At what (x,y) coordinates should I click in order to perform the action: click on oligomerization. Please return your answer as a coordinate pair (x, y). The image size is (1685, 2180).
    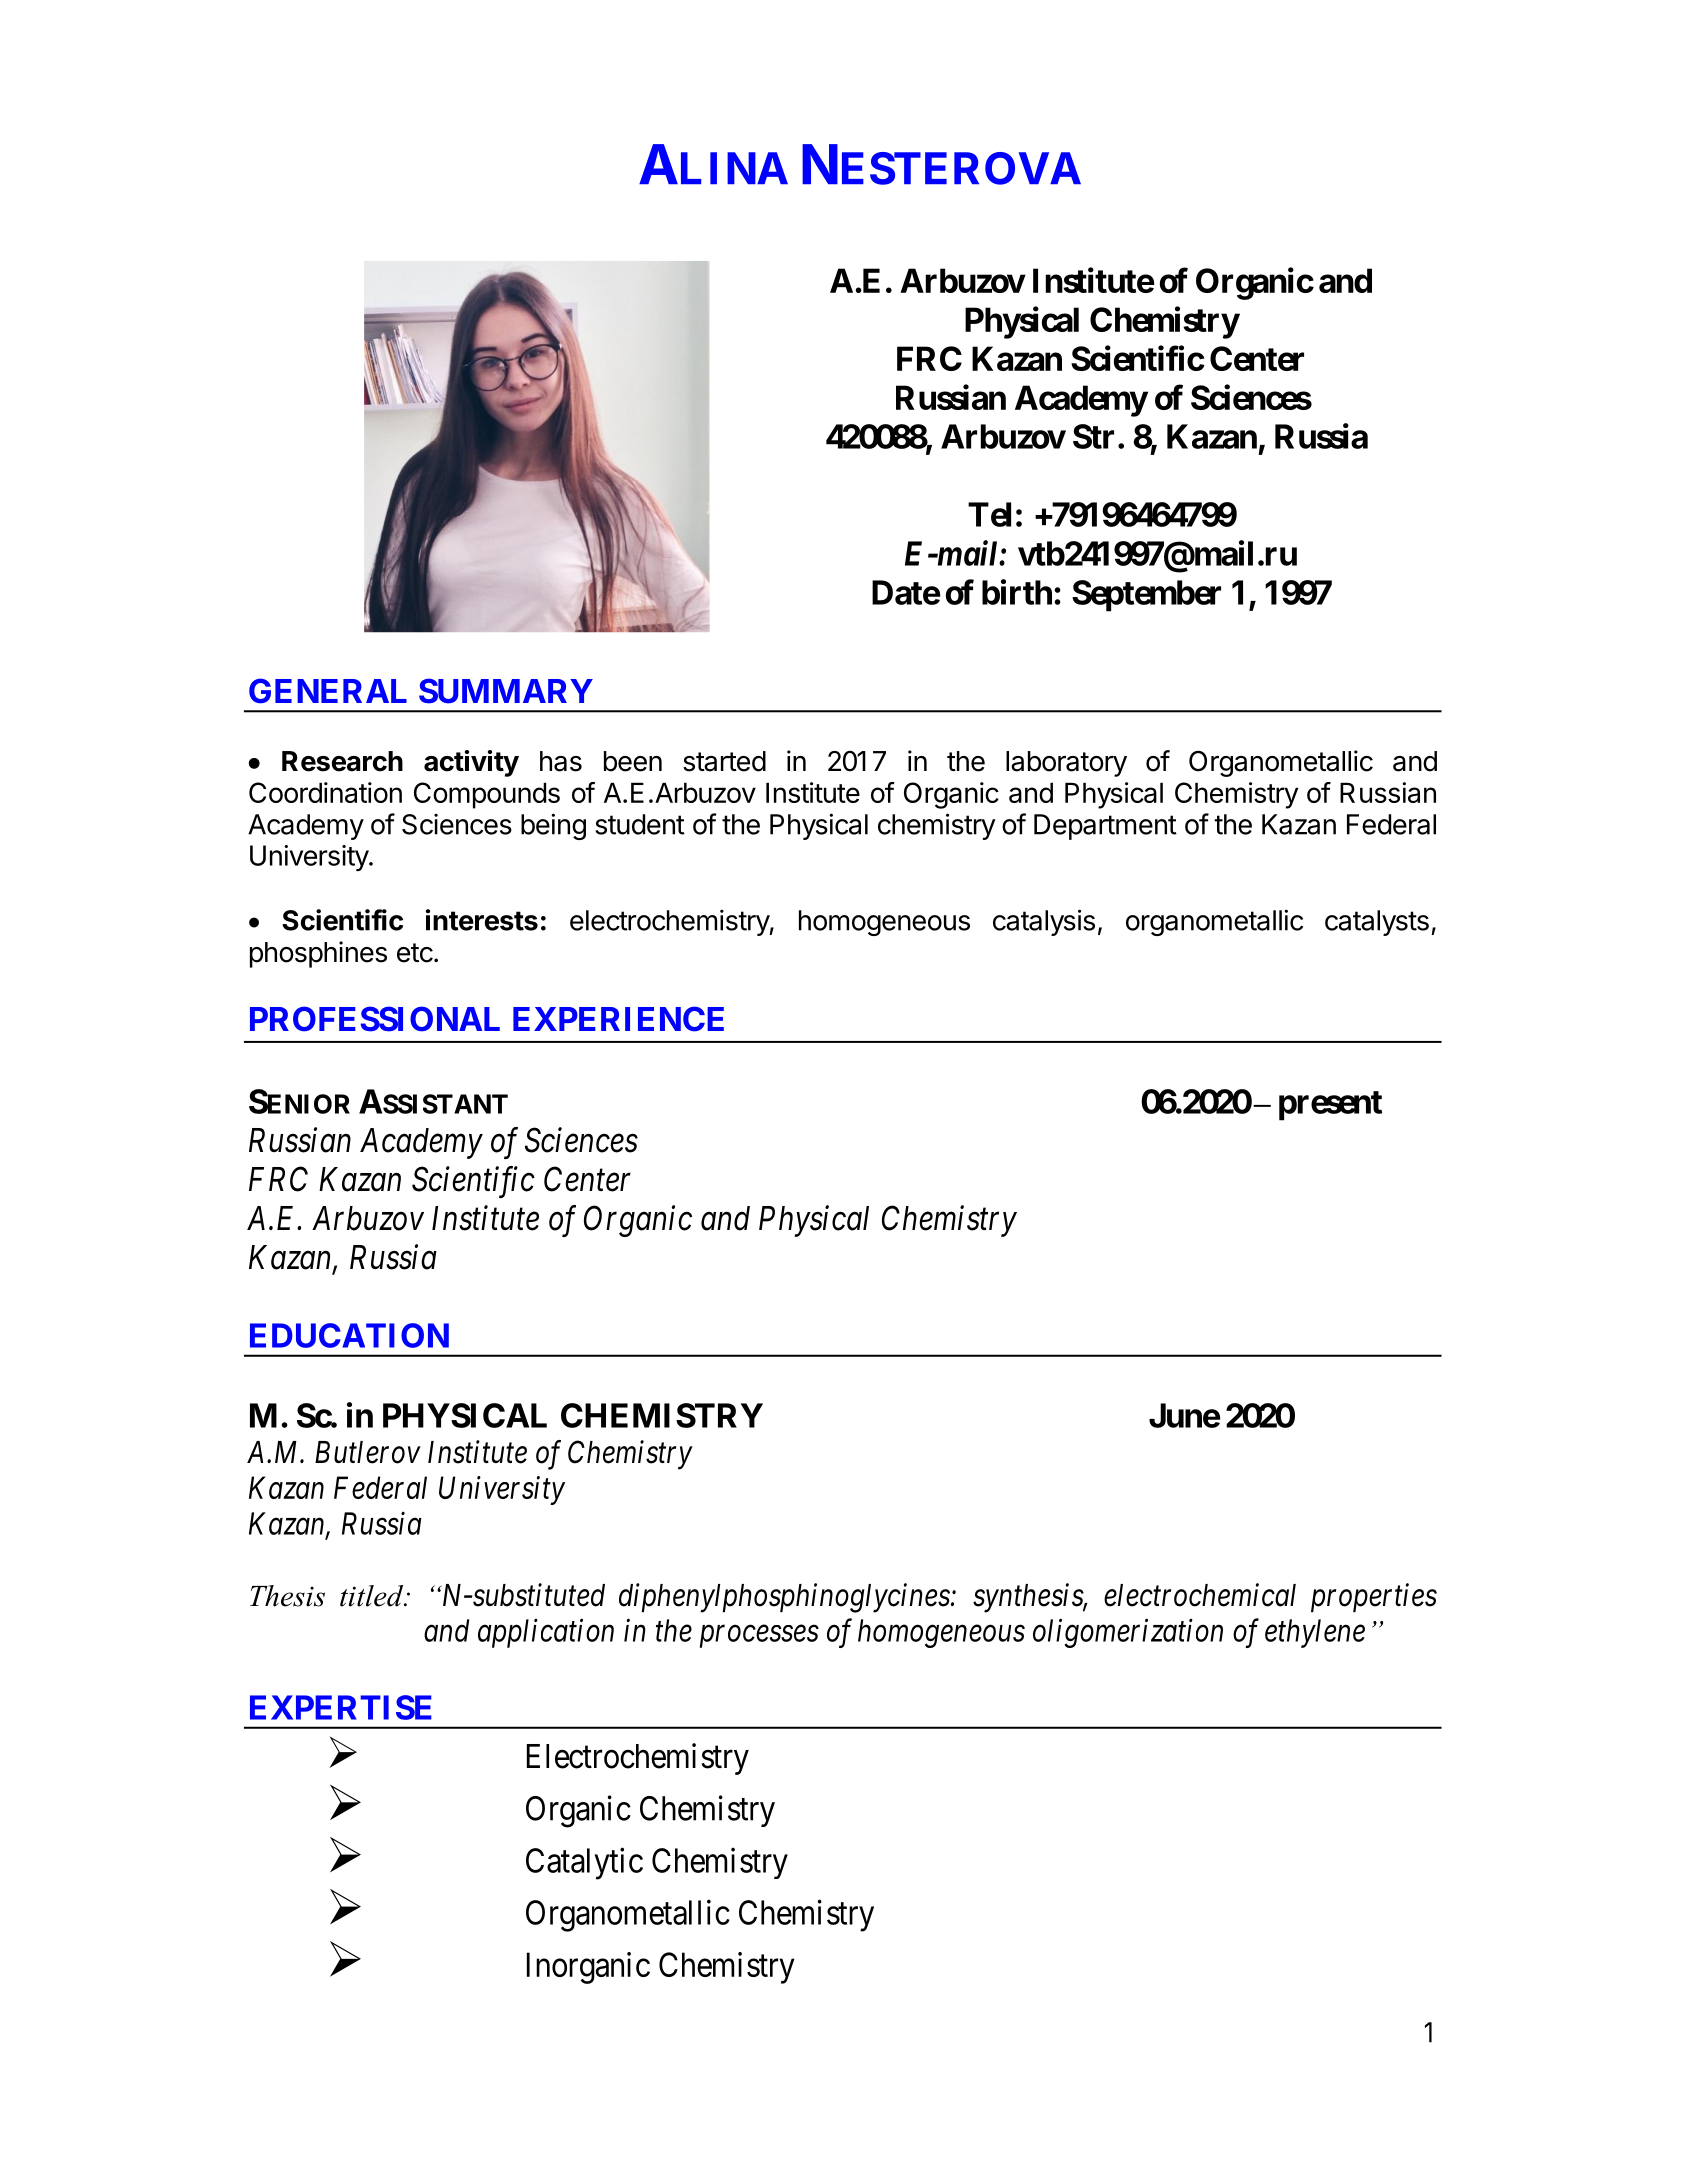
    Looking at the image, I should click on (1128, 1633).
